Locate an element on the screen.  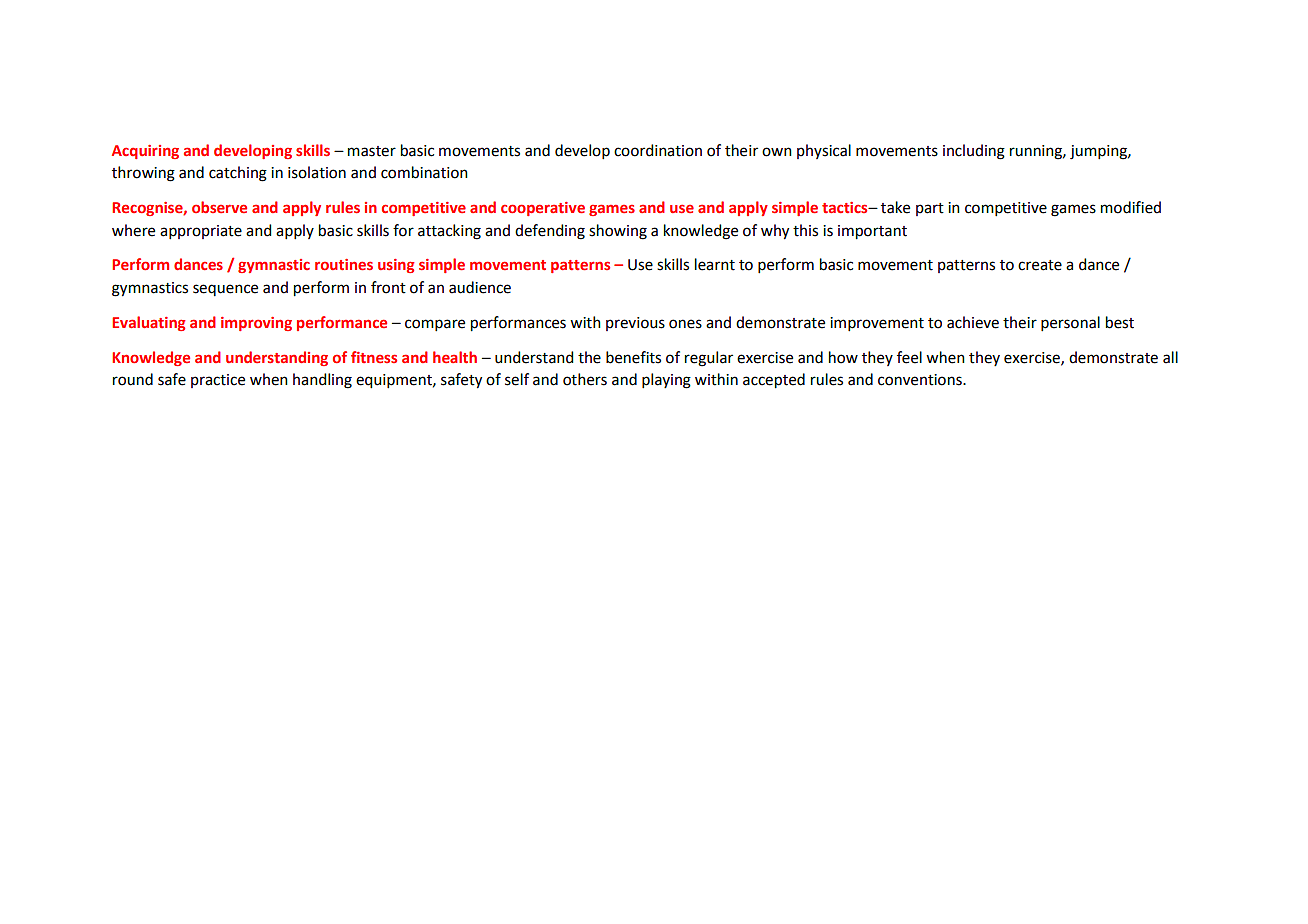
practice is located at coordinates (218, 381).
